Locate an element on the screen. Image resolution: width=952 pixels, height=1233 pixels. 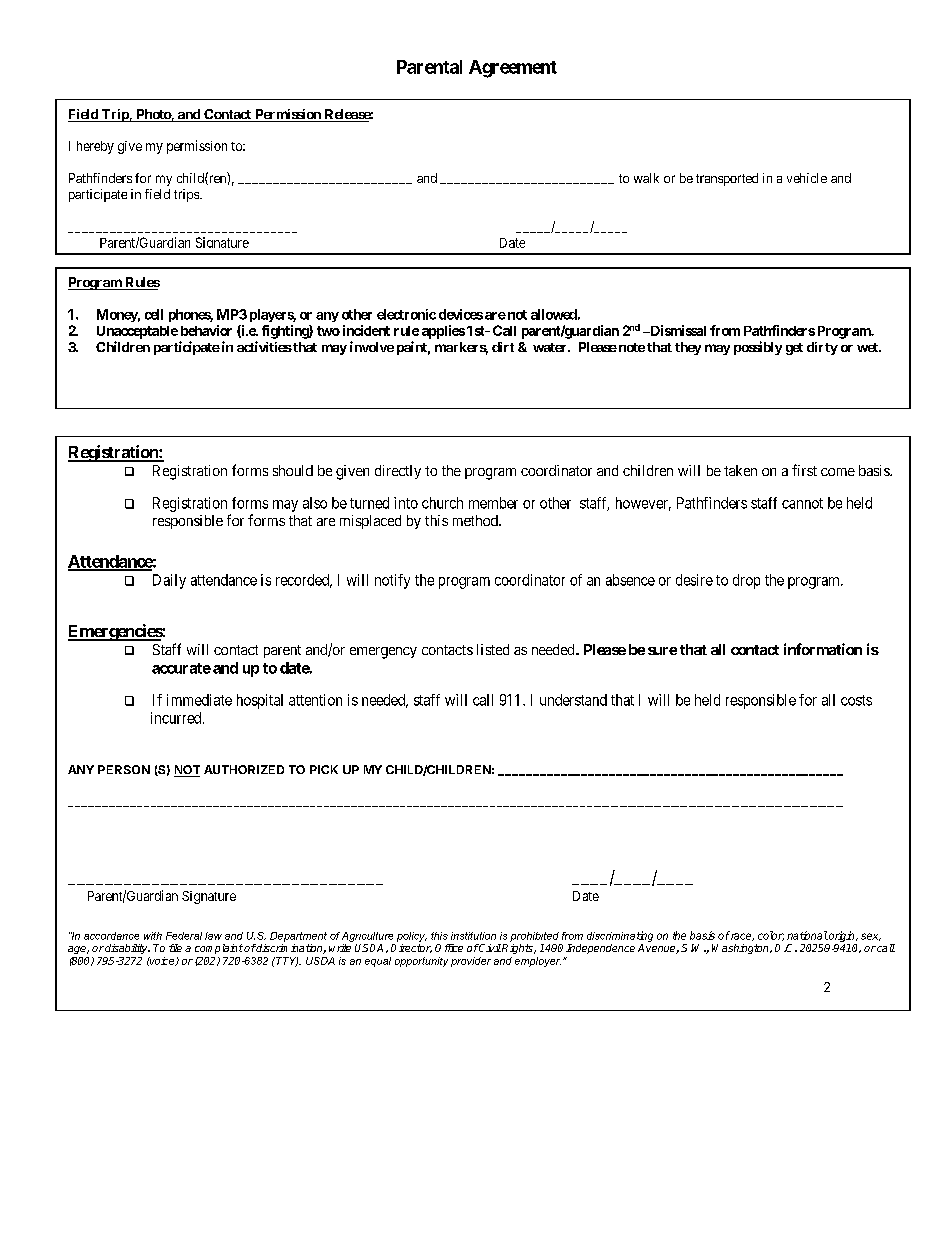
should is located at coordinates (293, 470).
